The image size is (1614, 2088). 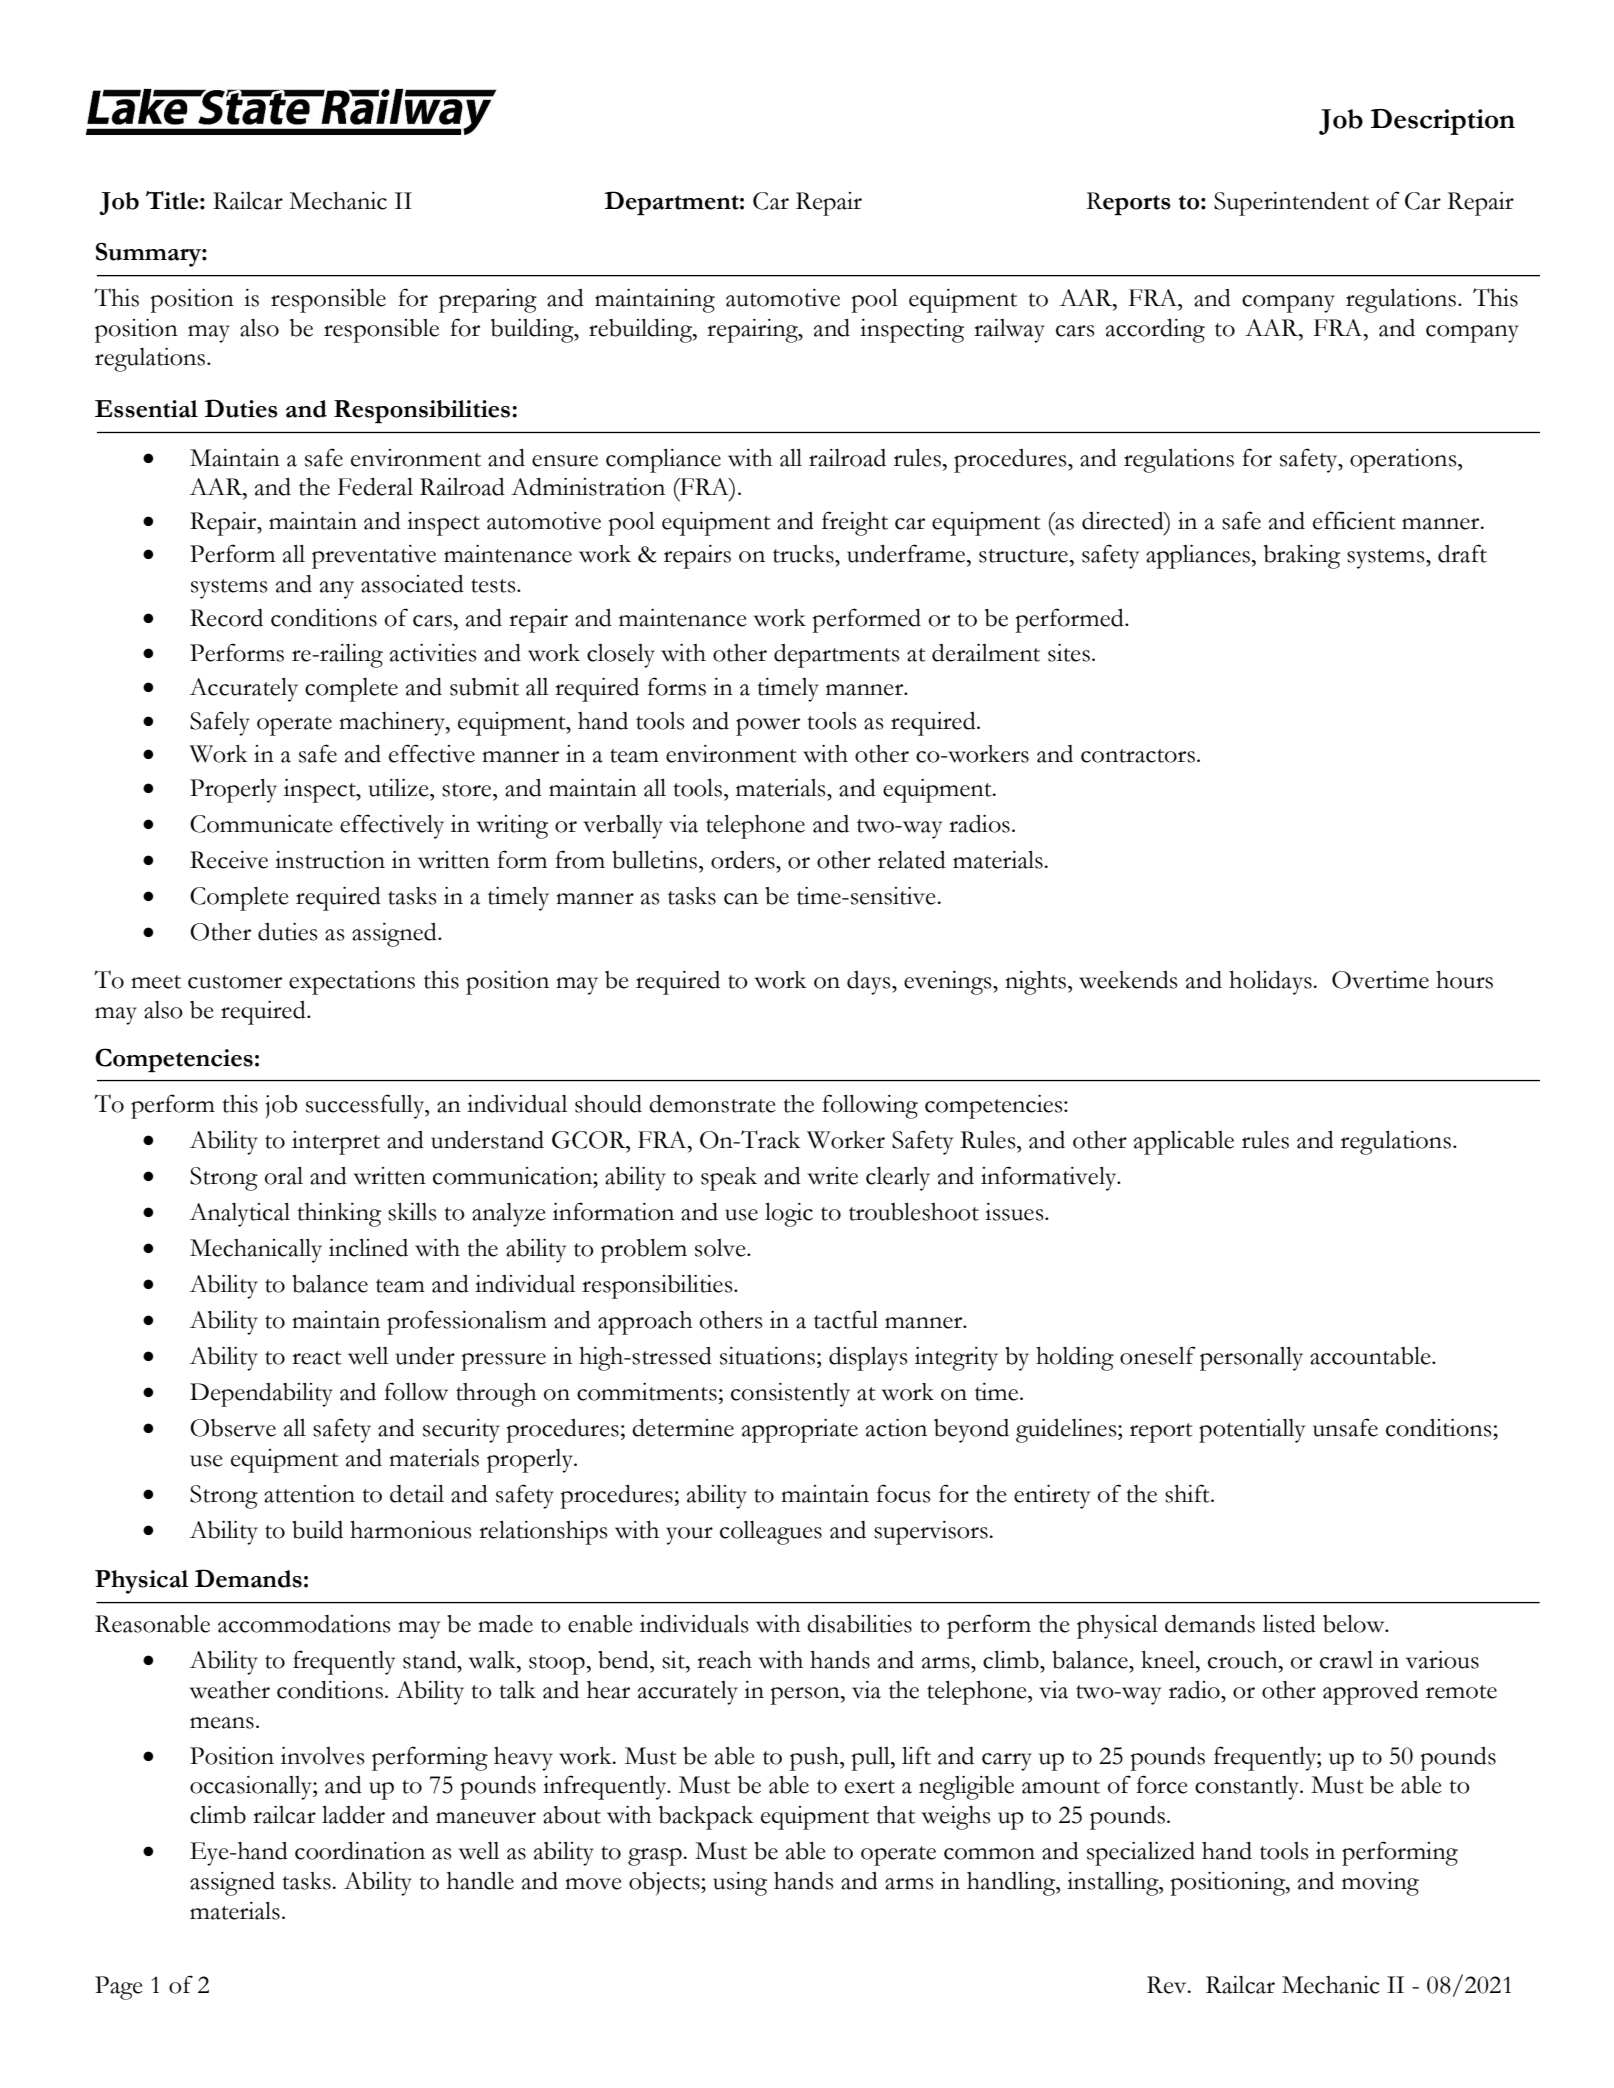 I want to click on coordination, so click(x=360, y=1851).
